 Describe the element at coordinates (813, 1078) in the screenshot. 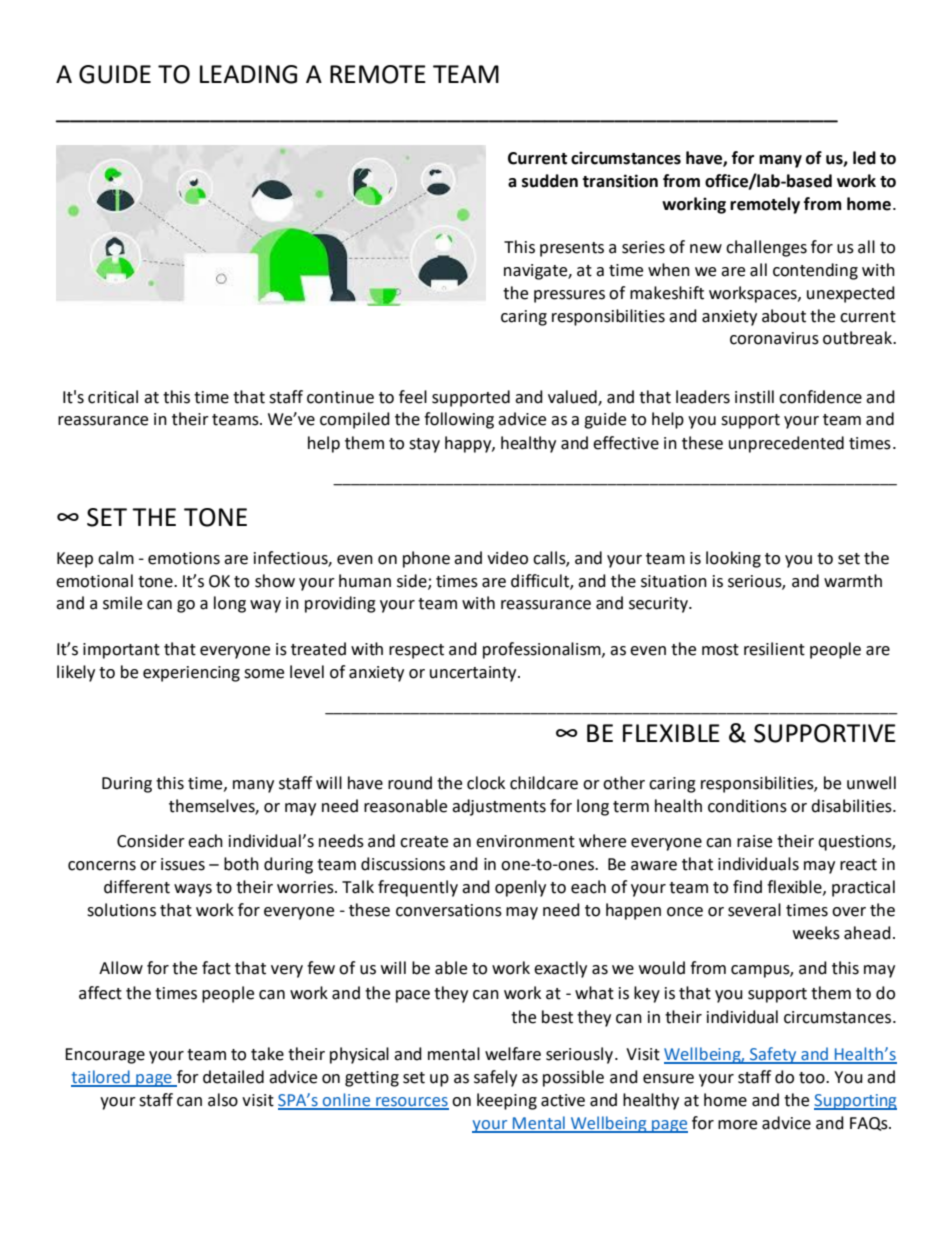

I see `too` at that location.
